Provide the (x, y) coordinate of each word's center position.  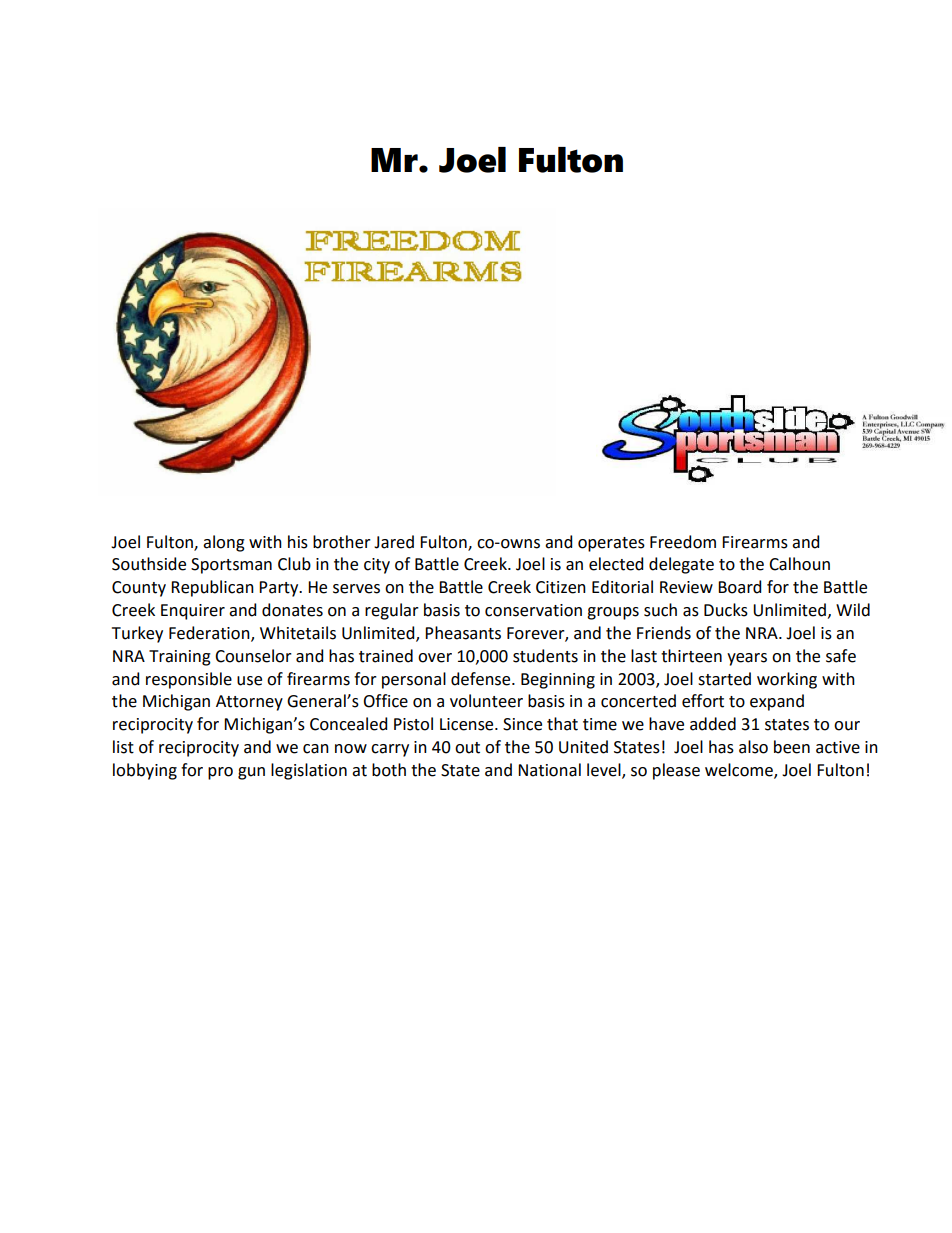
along (224, 543)
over (435, 658)
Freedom (683, 542)
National (549, 770)
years (747, 659)
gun (251, 773)
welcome (740, 770)
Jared (394, 542)
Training (180, 658)
